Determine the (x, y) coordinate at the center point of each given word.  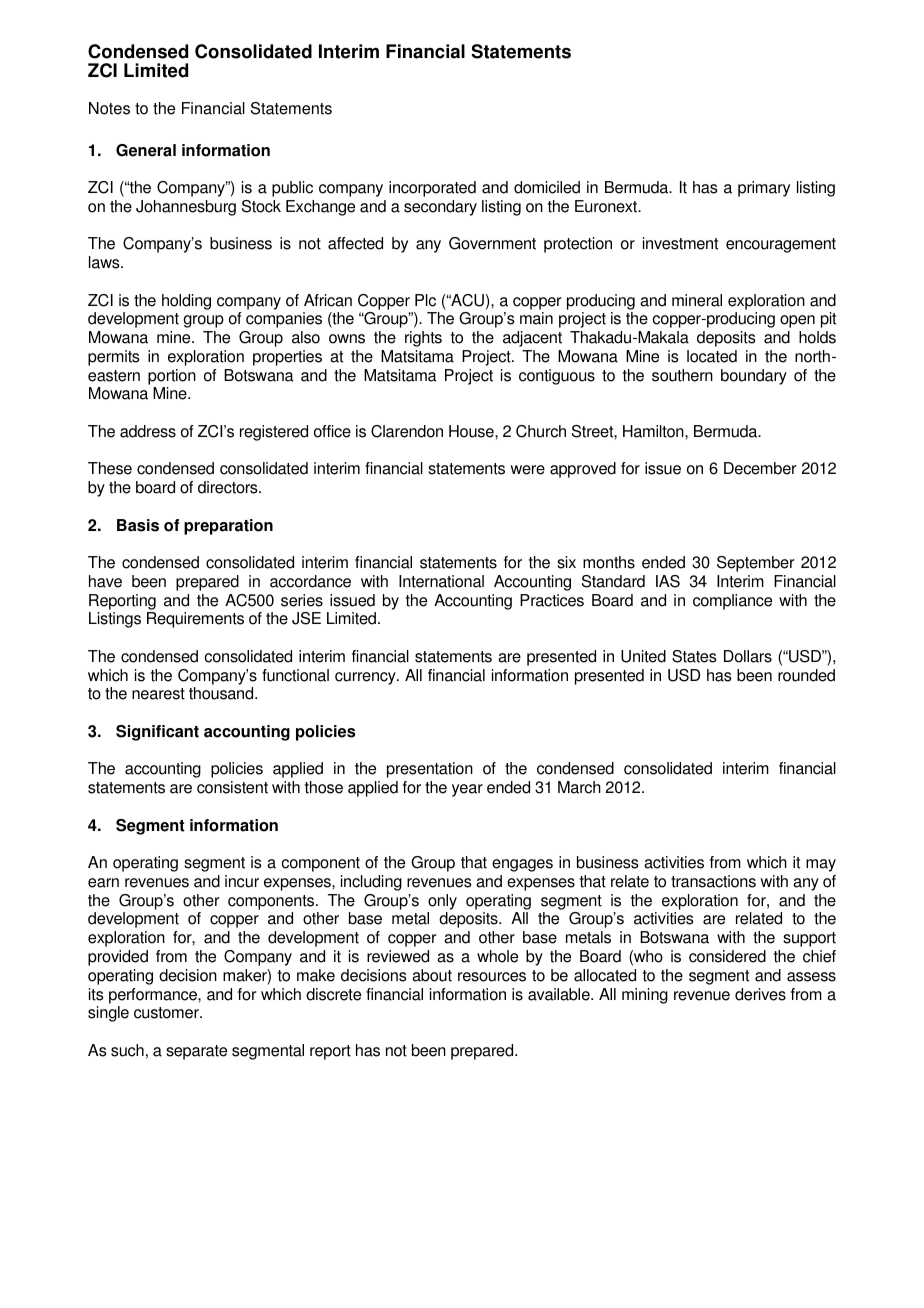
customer (167, 1013)
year (467, 790)
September (756, 564)
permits (114, 358)
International (441, 581)
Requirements (195, 620)
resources (492, 977)
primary (764, 189)
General (146, 150)
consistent (232, 787)
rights (423, 339)
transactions (713, 881)
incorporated (432, 189)
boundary (754, 377)
